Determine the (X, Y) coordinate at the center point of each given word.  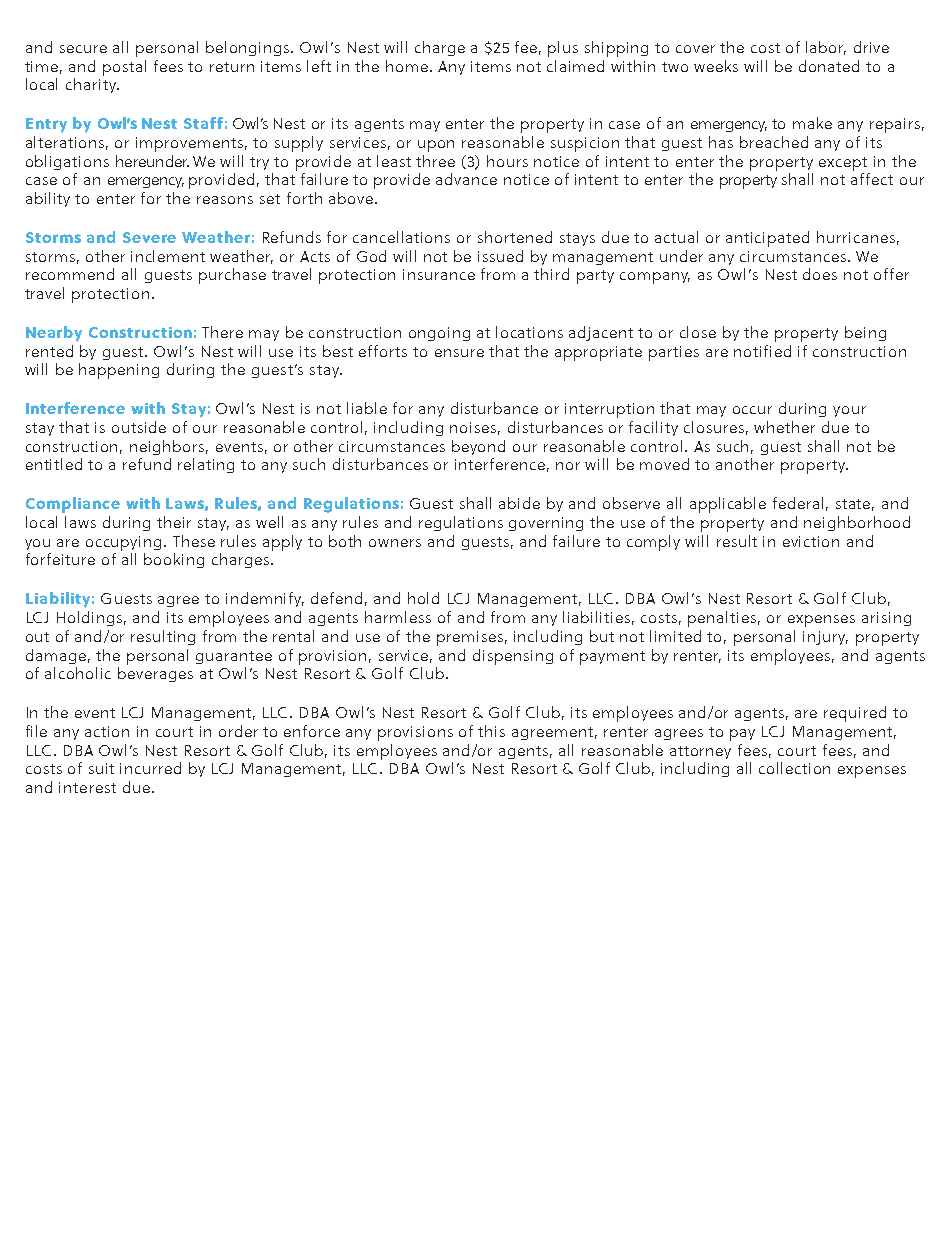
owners (395, 543)
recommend (70, 274)
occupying (123, 543)
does (820, 274)
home (408, 66)
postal (124, 68)
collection (794, 768)
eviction (811, 541)
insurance (439, 274)
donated (829, 66)
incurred (150, 768)
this (491, 731)
